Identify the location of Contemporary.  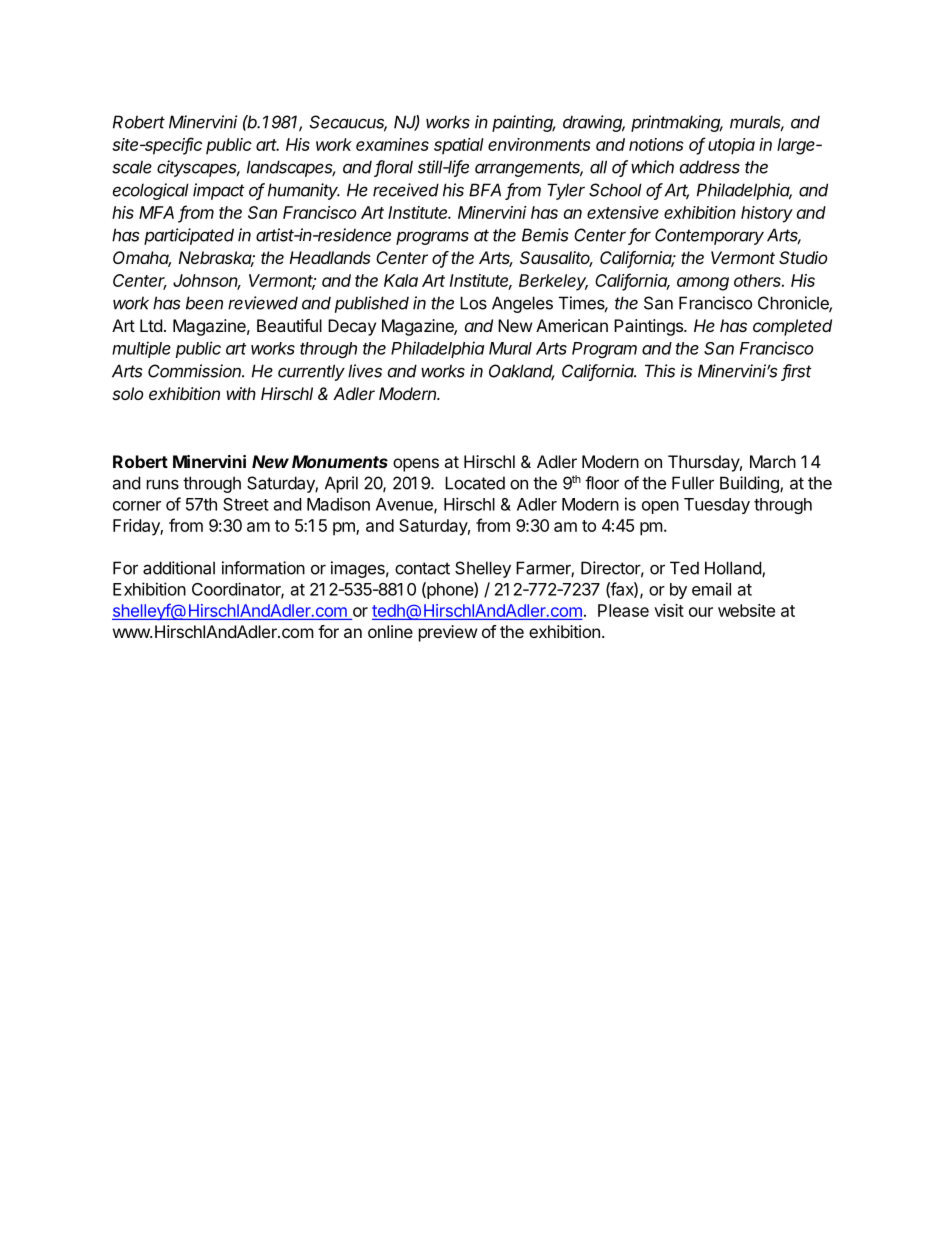
(709, 236).
